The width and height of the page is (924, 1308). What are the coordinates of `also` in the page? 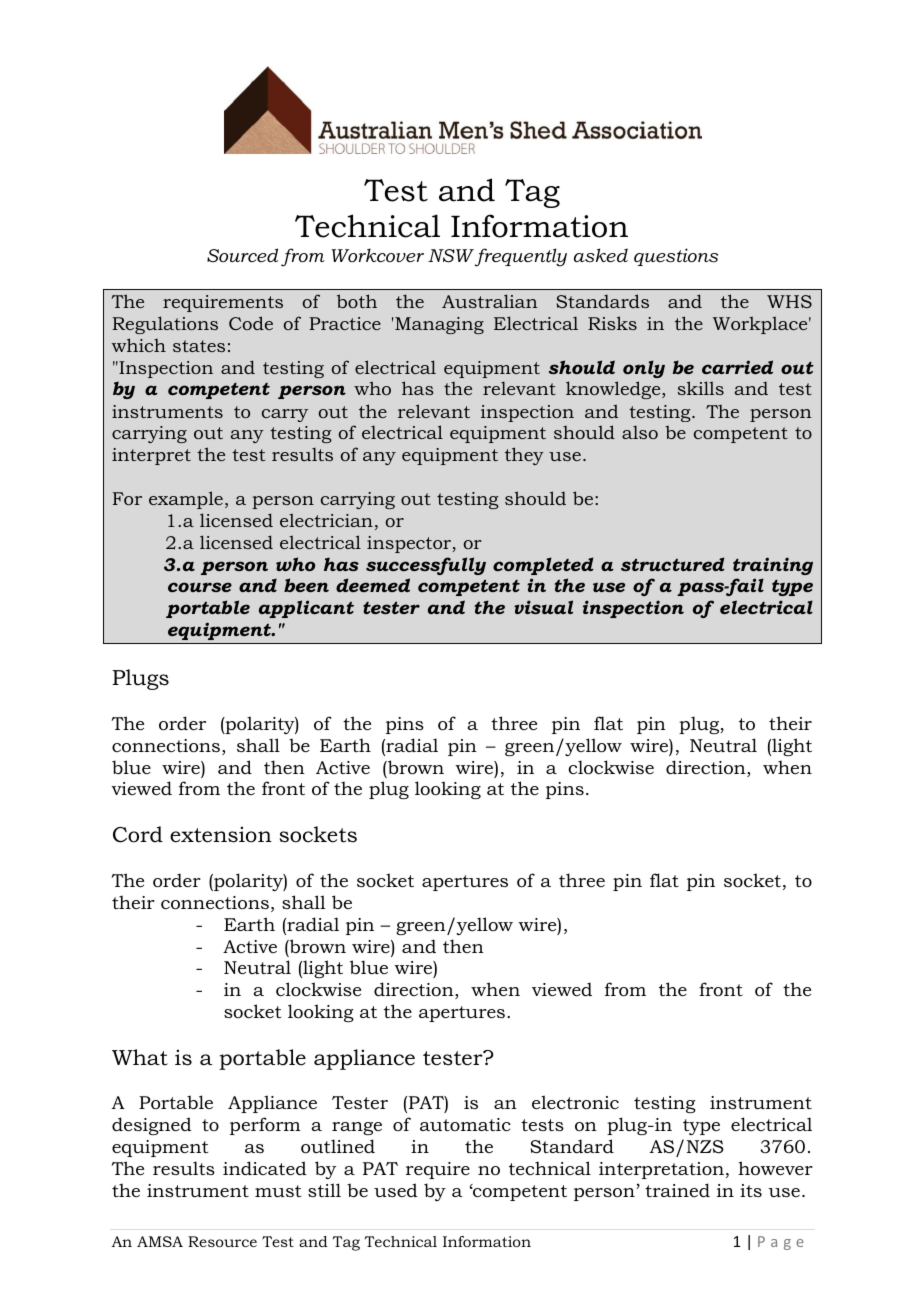 It's located at (640, 432).
